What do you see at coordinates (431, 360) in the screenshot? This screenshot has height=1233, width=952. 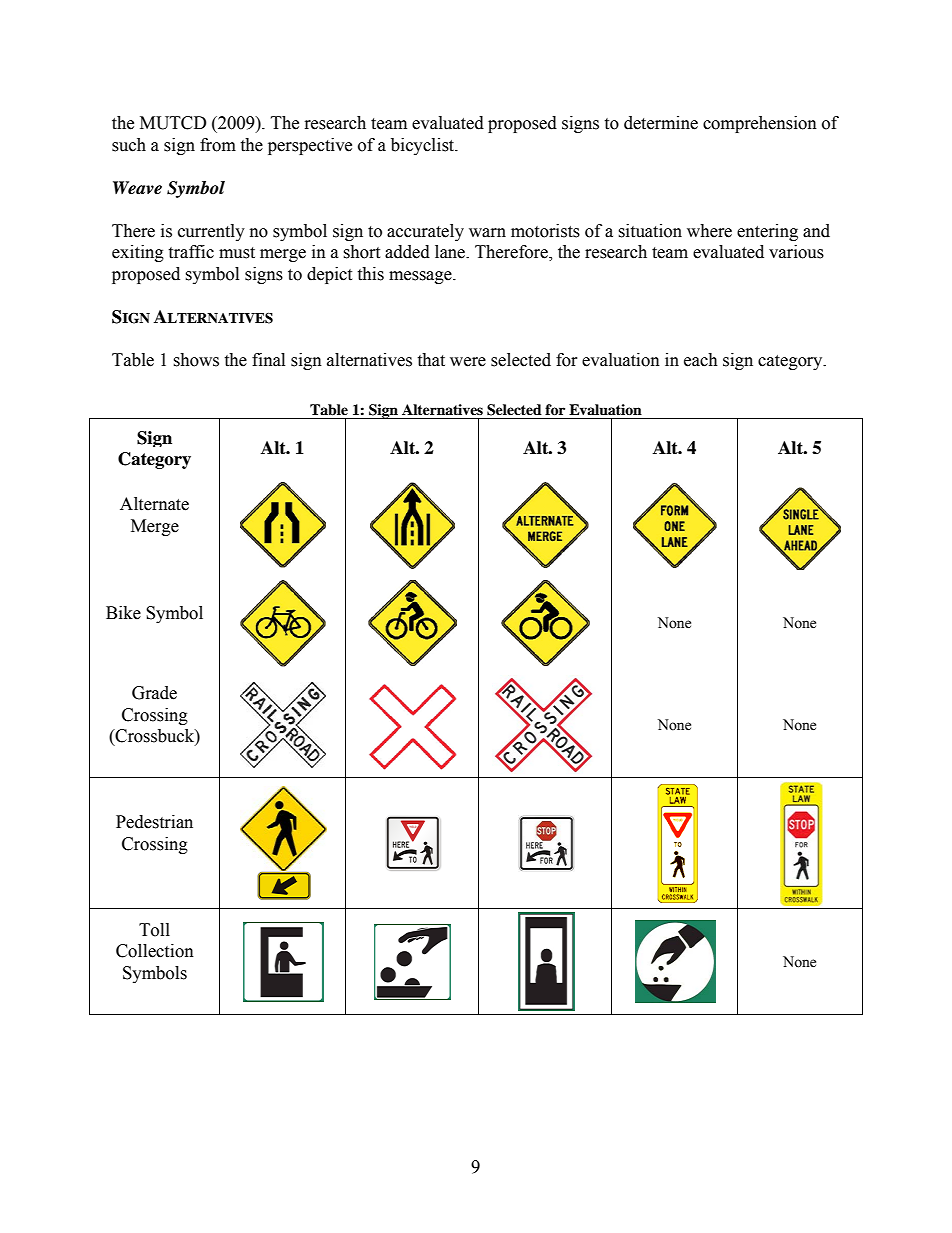 I see `that` at bounding box center [431, 360].
